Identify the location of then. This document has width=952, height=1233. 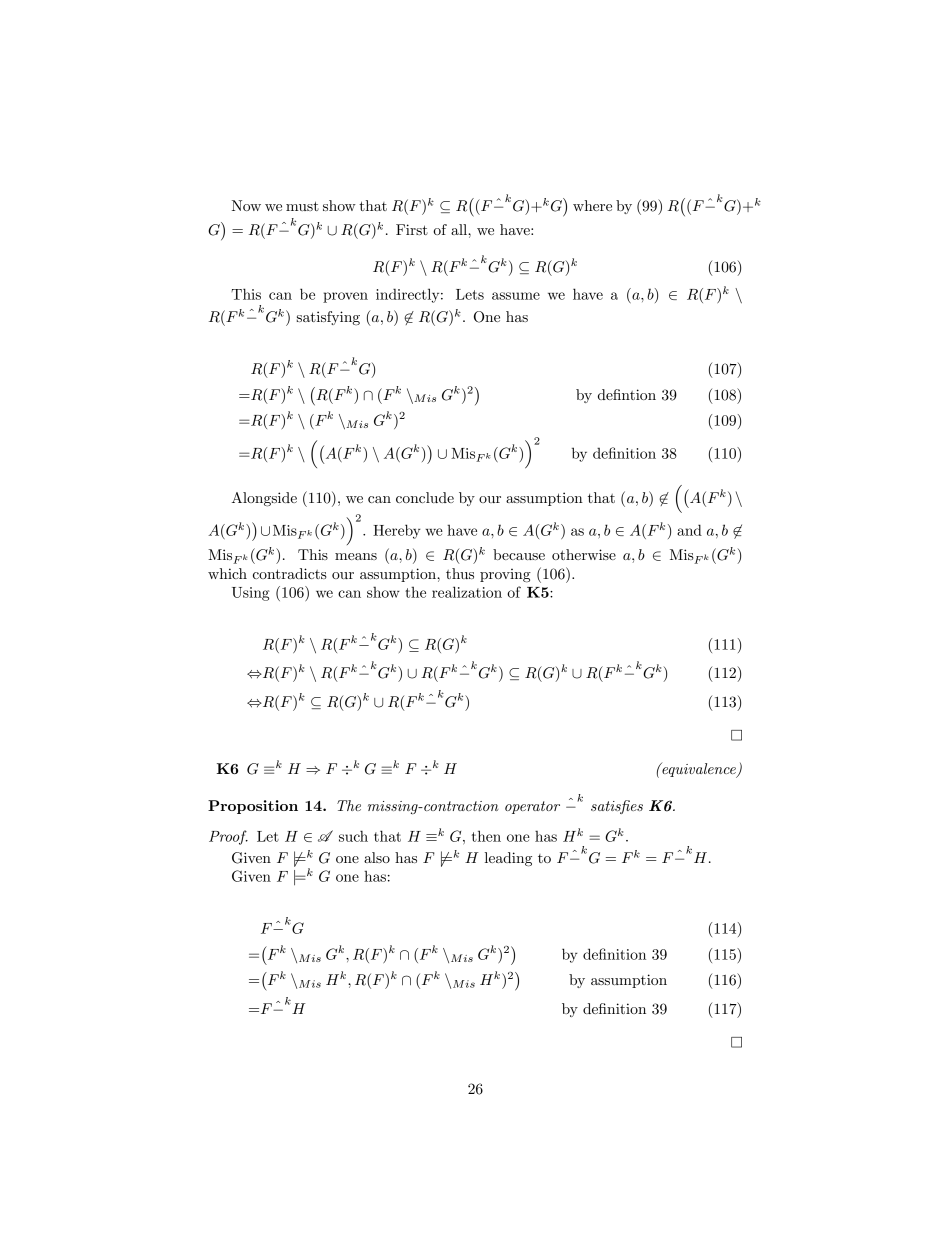
(486, 836).
